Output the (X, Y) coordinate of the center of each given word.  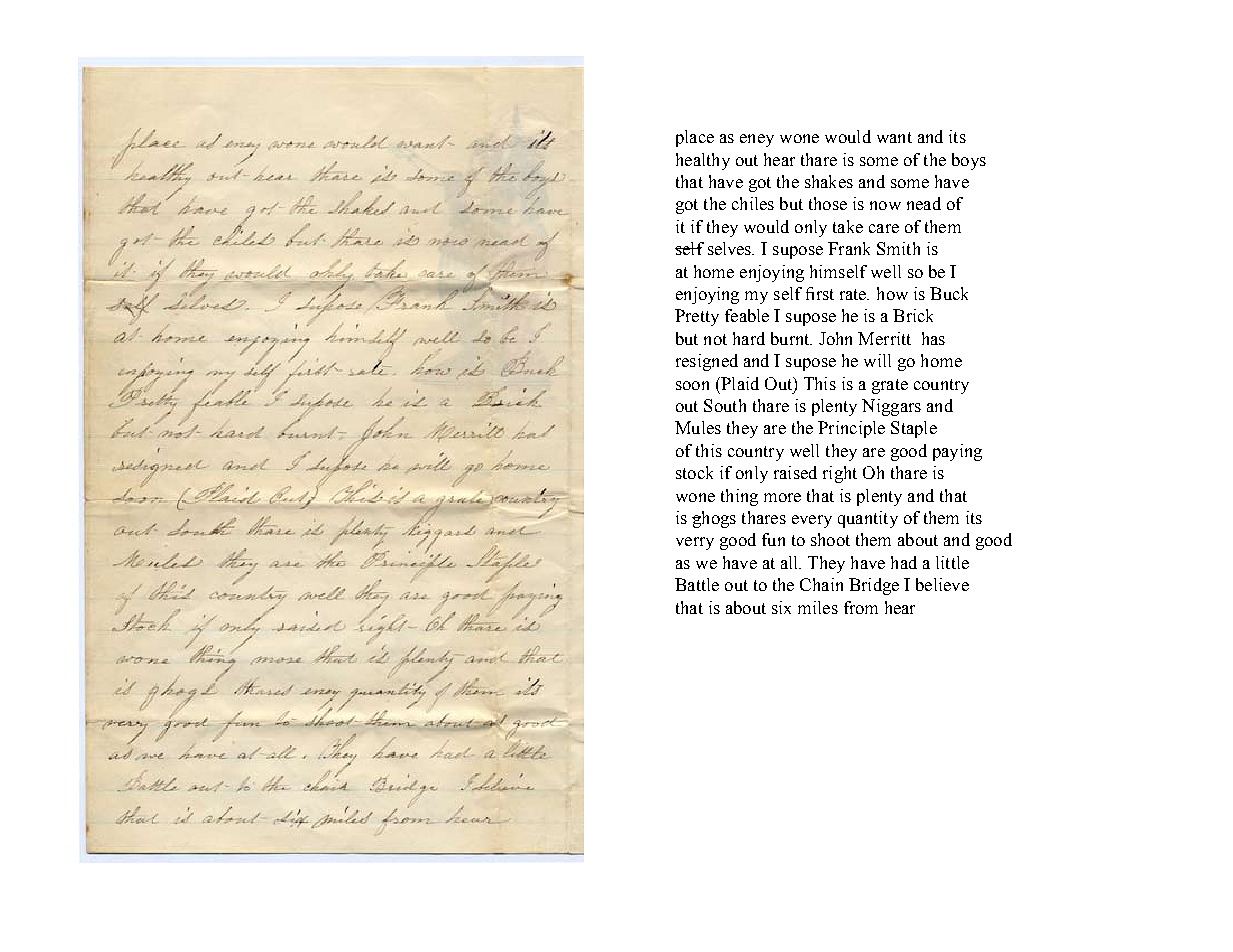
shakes (829, 181)
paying (957, 452)
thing (739, 497)
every (812, 521)
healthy (703, 161)
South (725, 405)
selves (731, 248)
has (933, 338)
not (715, 339)
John (835, 338)
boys (969, 161)
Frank (849, 248)
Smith (898, 248)
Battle (697, 584)
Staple (914, 429)
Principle (851, 429)
